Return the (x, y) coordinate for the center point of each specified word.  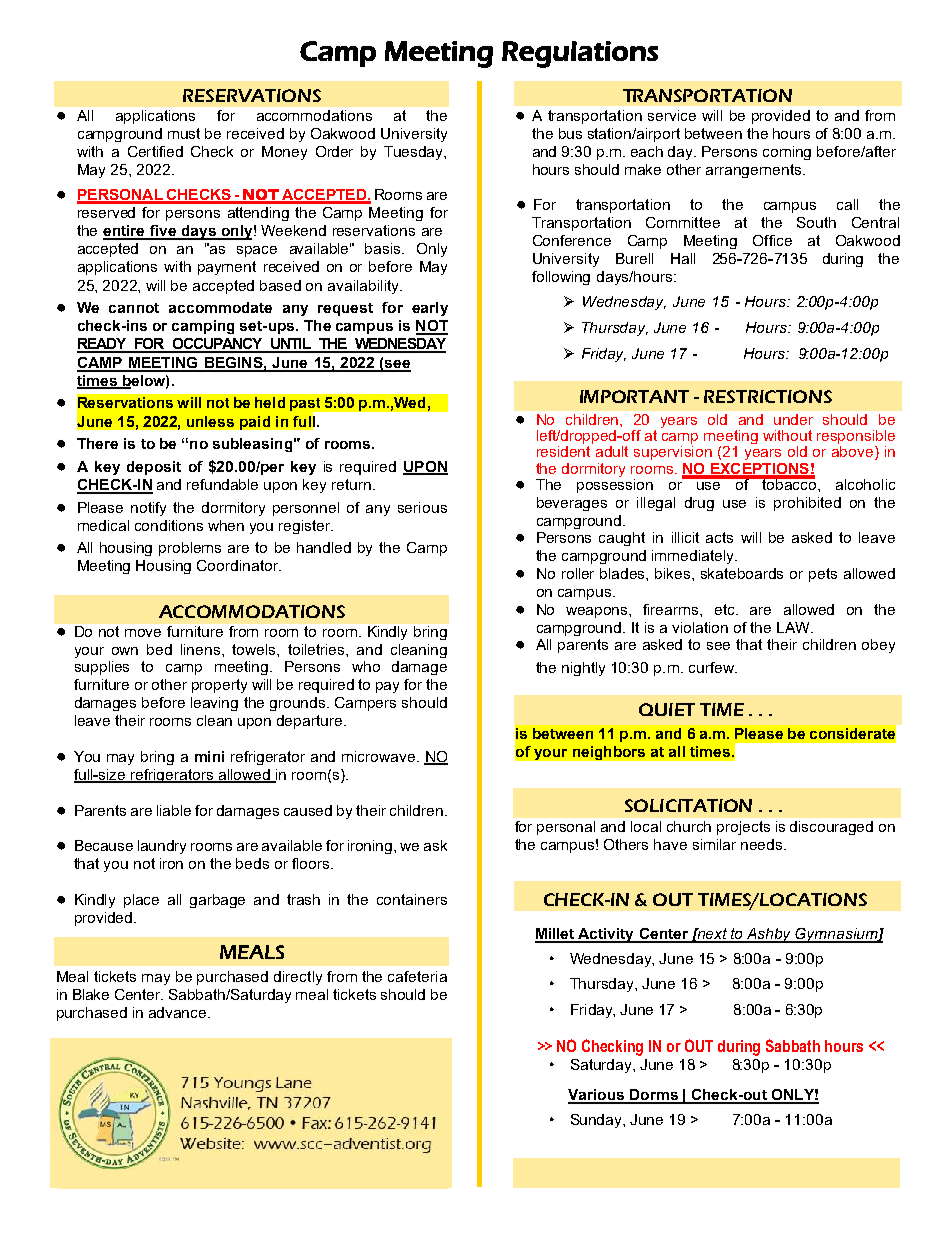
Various (597, 1096)
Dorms (654, 1096)
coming (787, 153)
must (184, 133)
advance (179, 1012)
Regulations (580, 54)
